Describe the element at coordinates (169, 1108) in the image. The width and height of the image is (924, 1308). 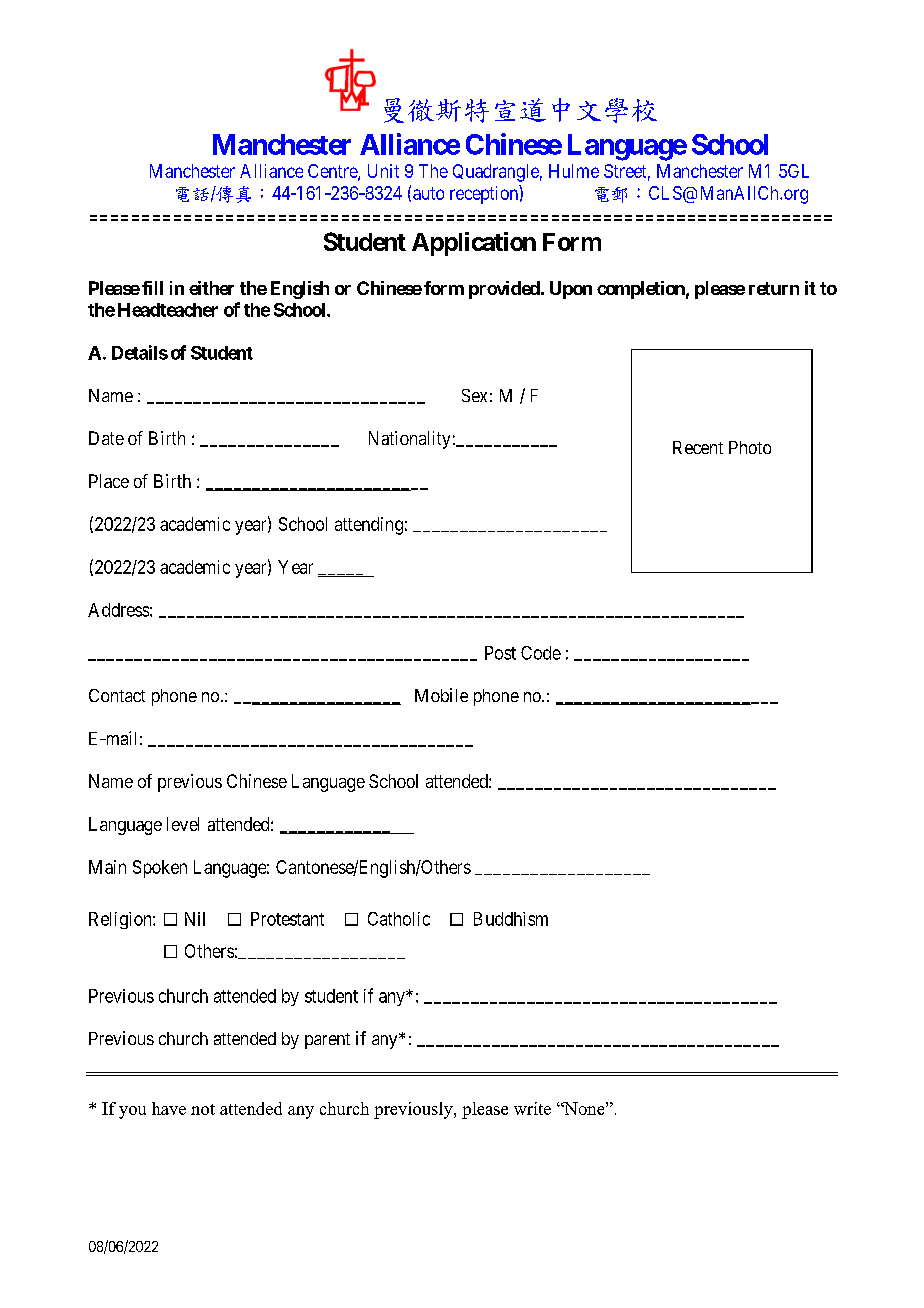
I see `have` at that location.
